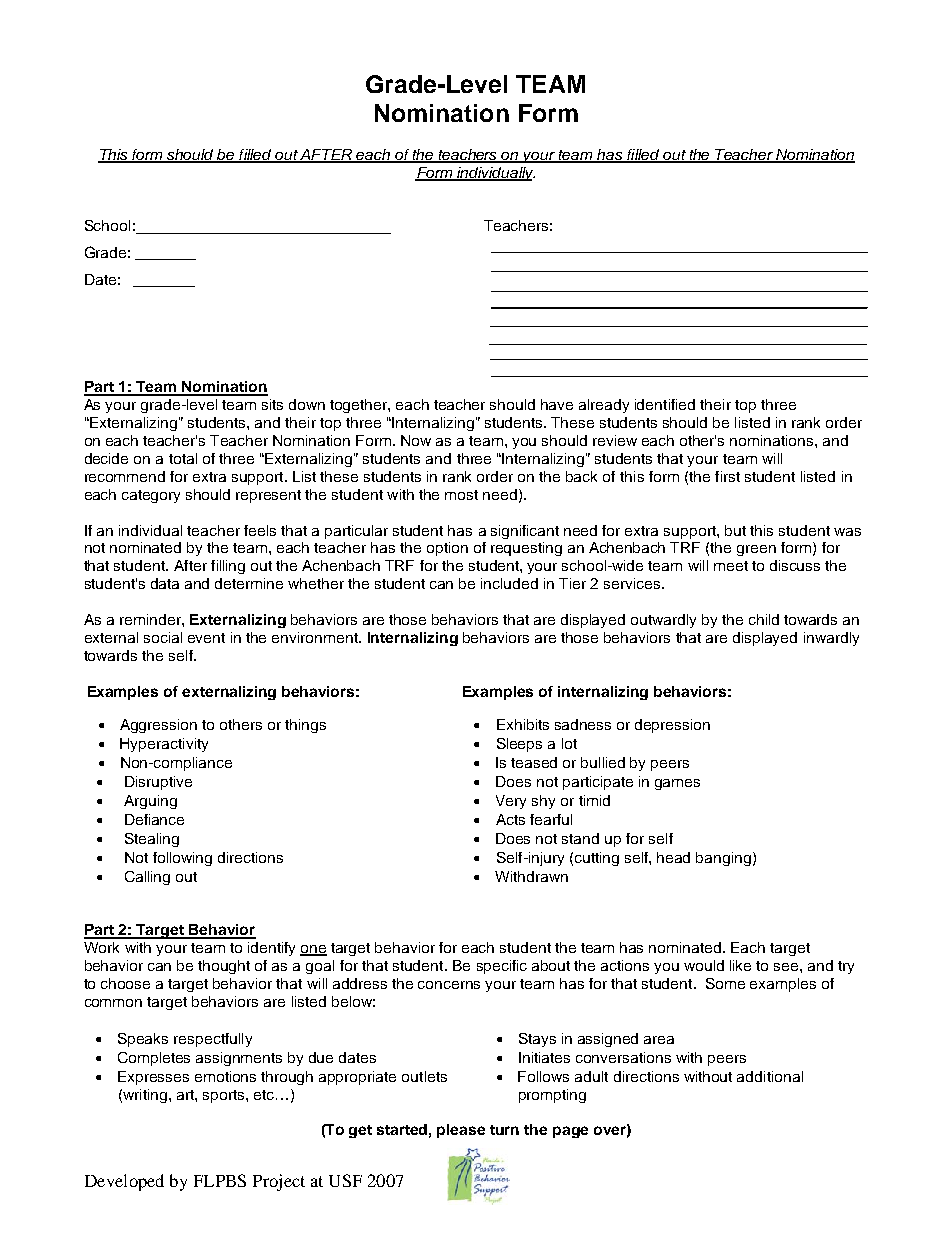  What do you see at coordinates (740, 965) in the screenshot?
I see `like` at bounding box center [740, 965].
